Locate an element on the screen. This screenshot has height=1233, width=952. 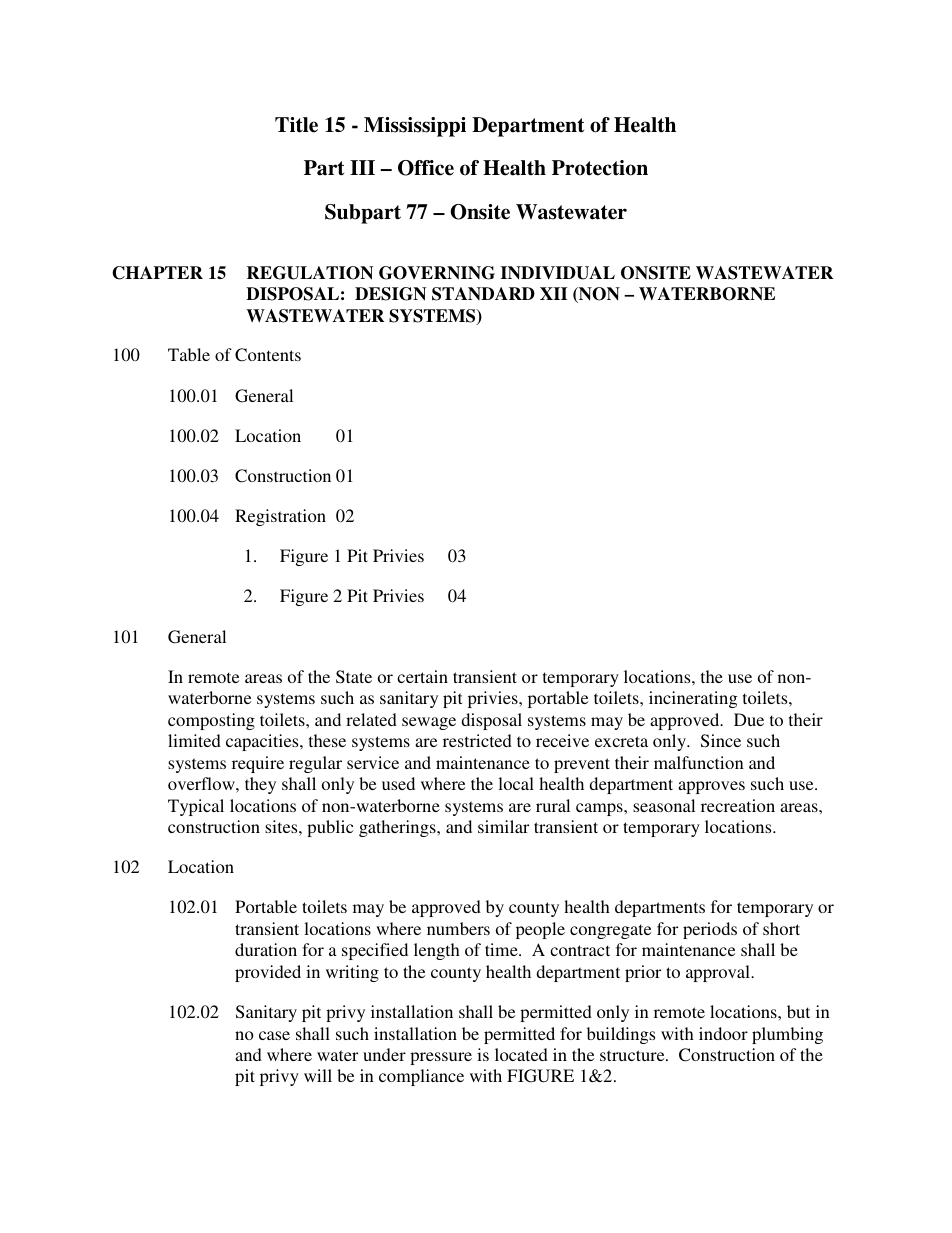
case is located at coordinates (274, 1035).
